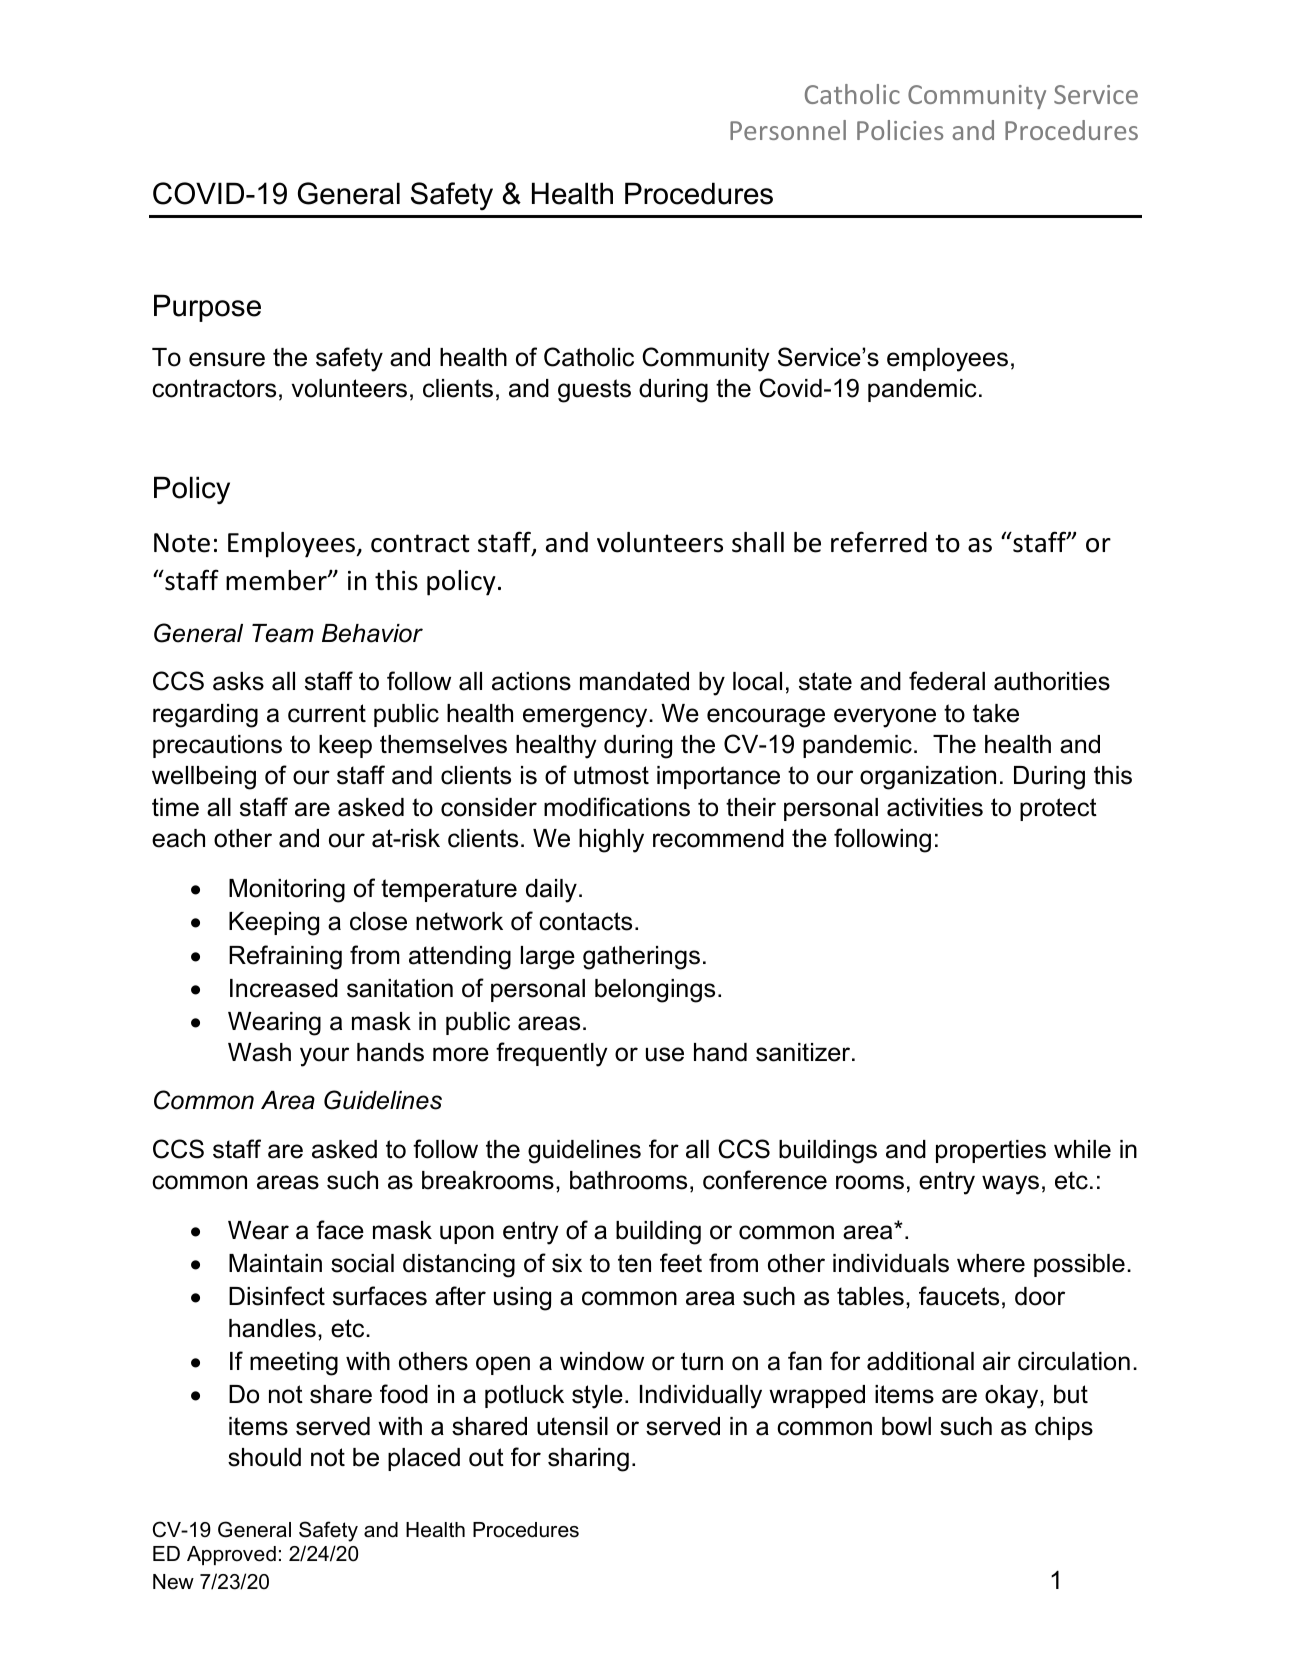  What do you see at coordinates (611, 841) in the screenshot?
I see `highly` at bounding box center [611, 841].
